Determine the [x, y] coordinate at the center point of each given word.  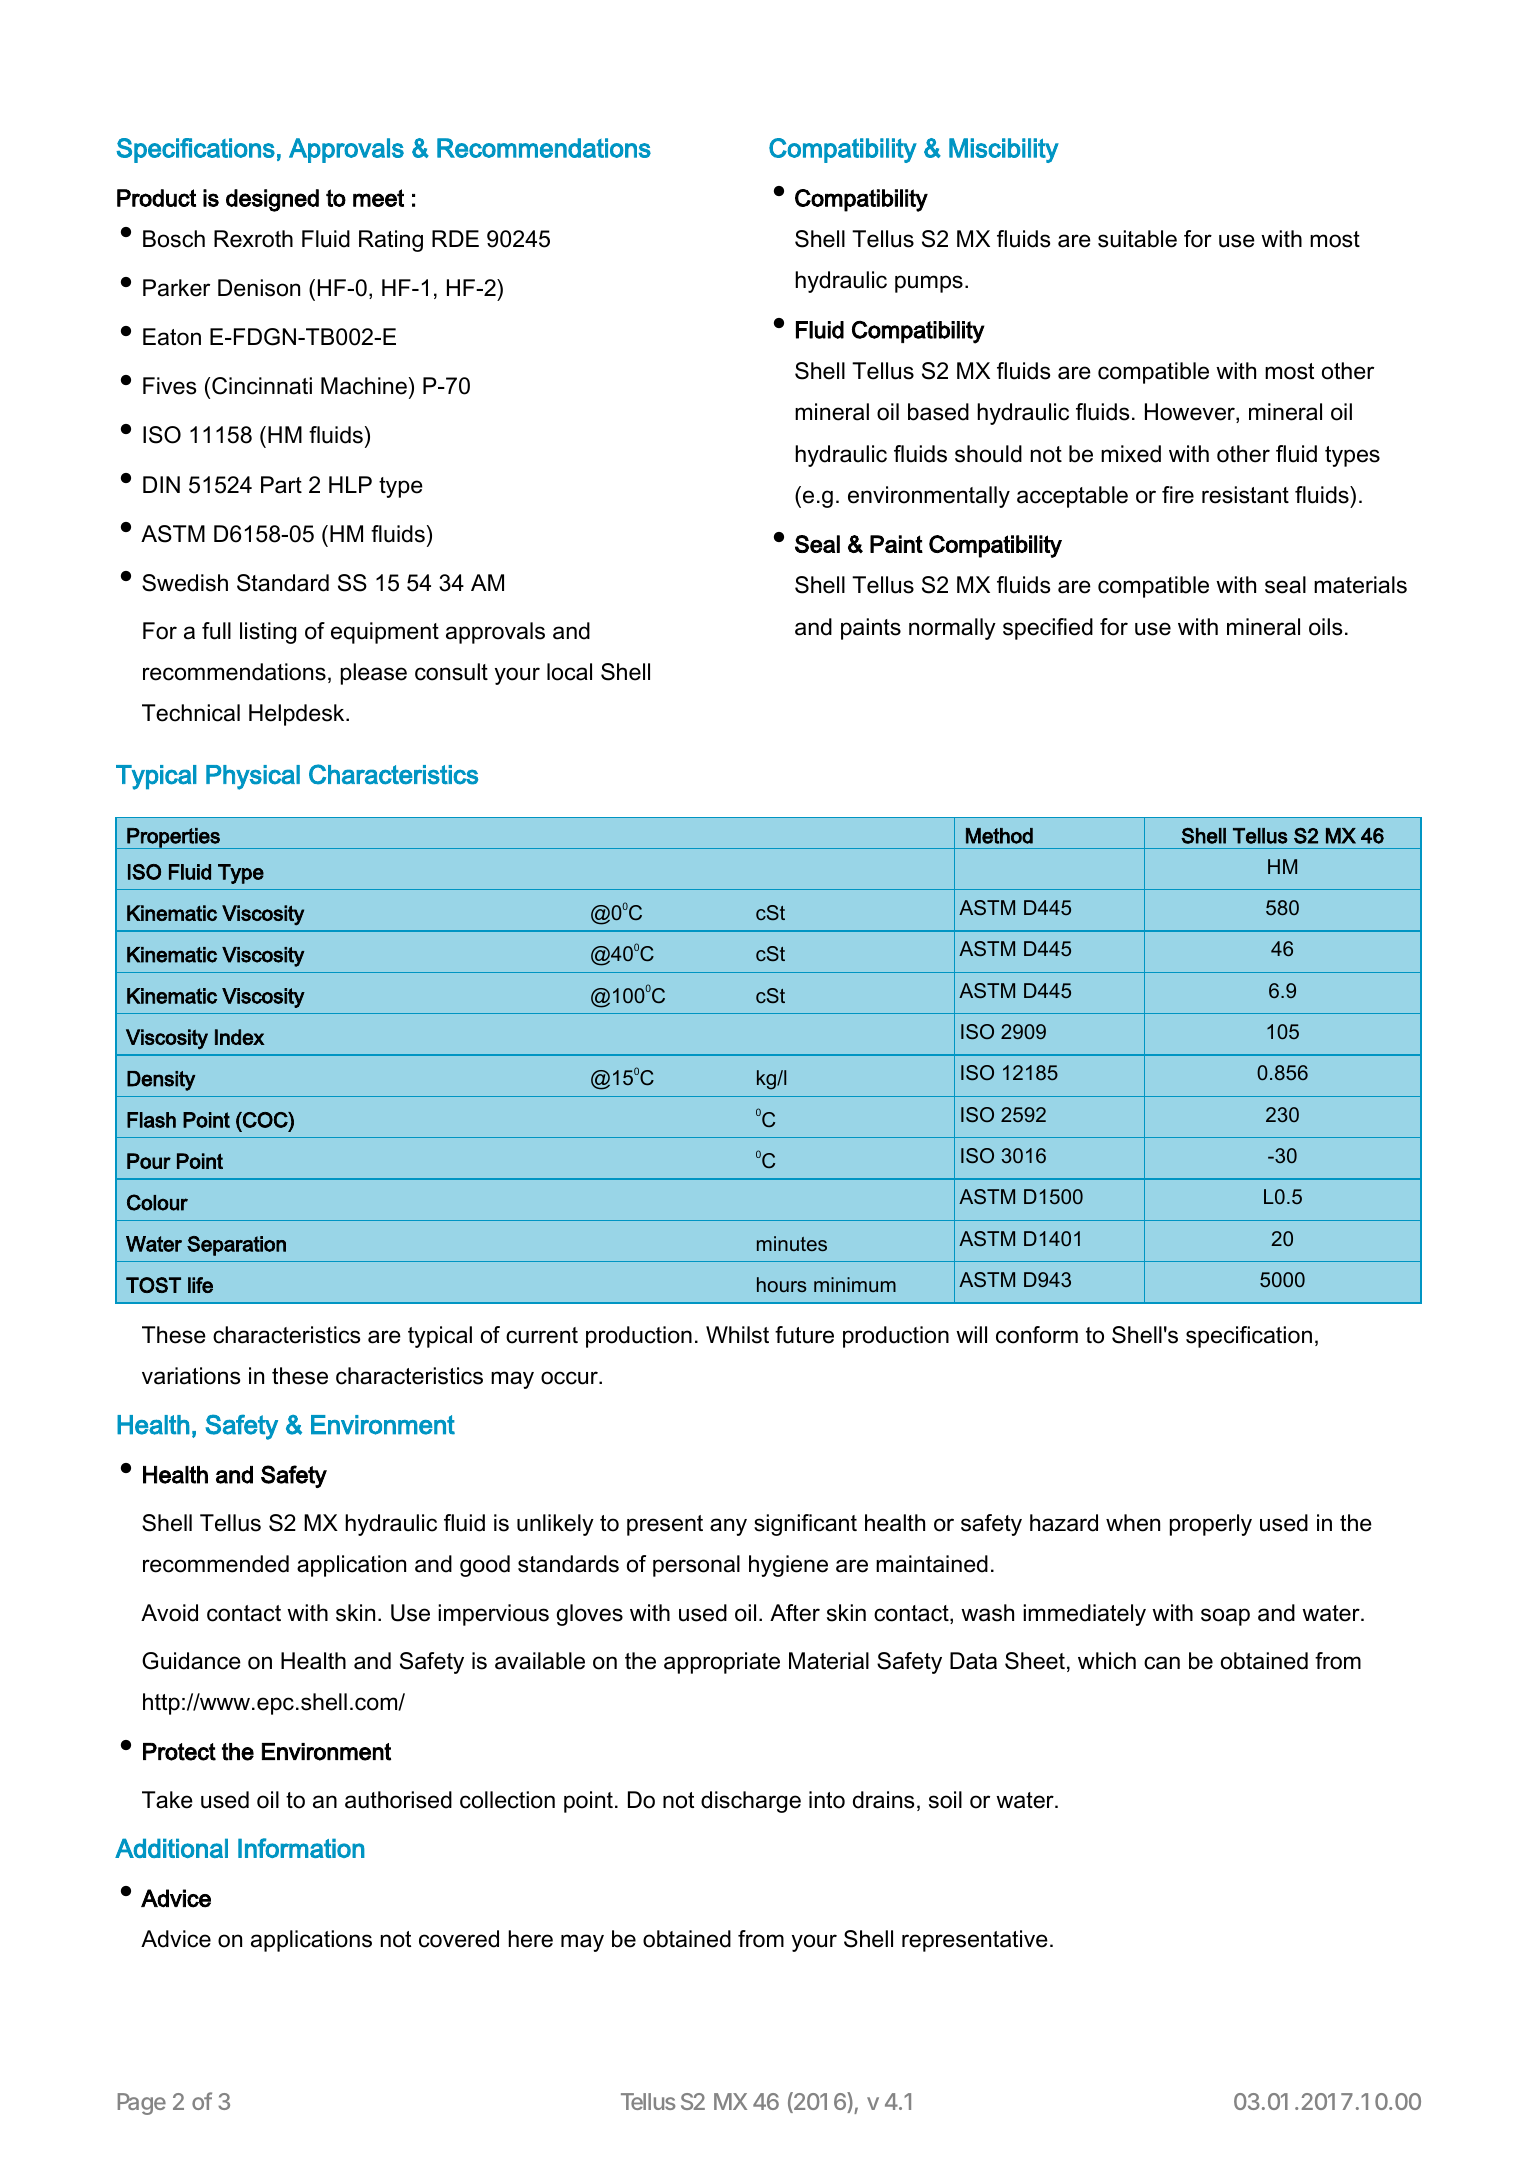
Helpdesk [298, 715]
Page [142, 2104]
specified [1048, 629]
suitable [1137, 239]
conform [1037, 1335]
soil [945, 1800]
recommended [216, 1564]
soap [1225, 1617]
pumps [929, 284]
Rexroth [253, 239]
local [569, 672]
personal [696, 1566]
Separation [236, 1246]
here [530, 1939]
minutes [792, 1243]
